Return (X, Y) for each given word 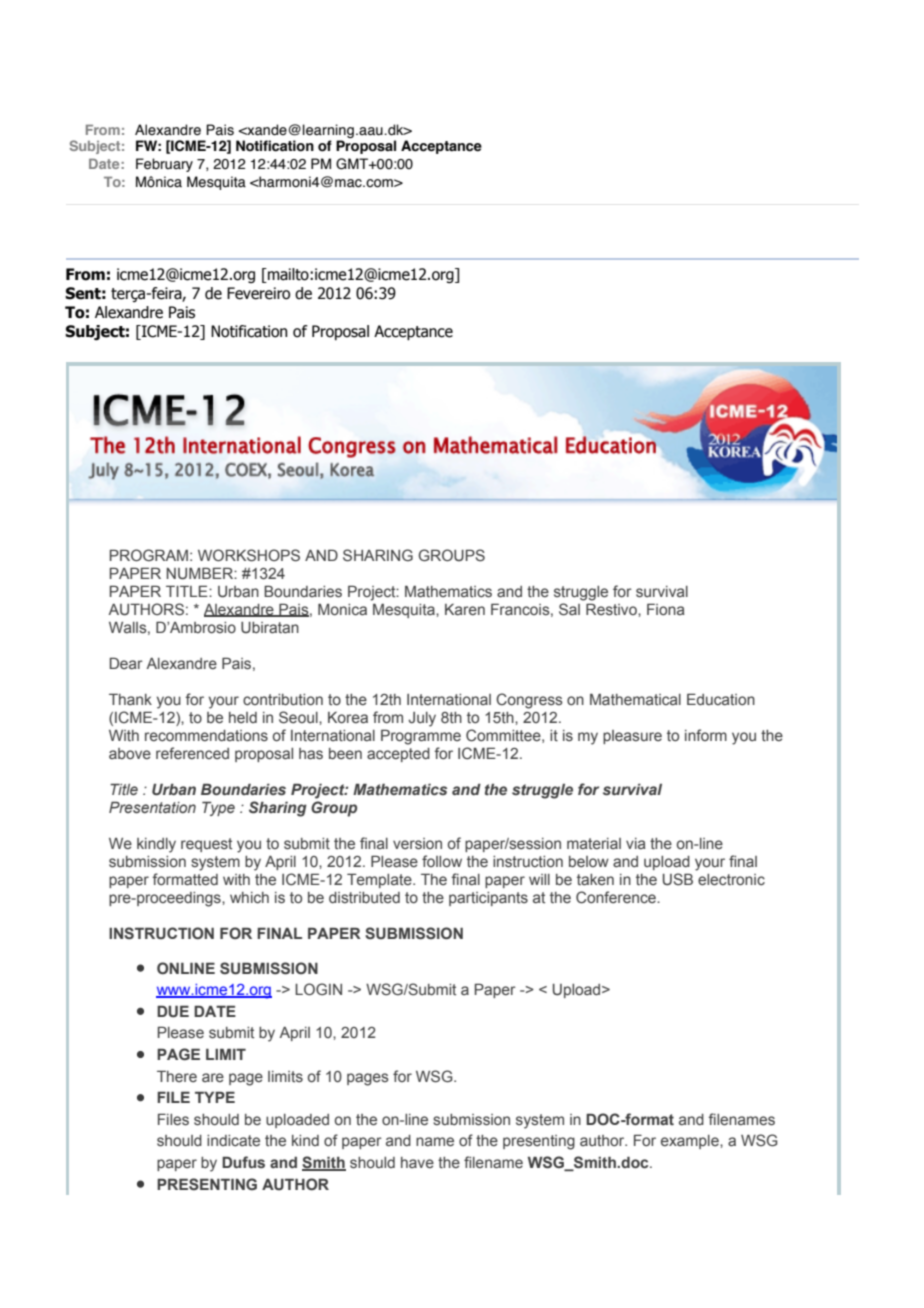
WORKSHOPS (249, 555)
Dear (126, 663)
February (164, 165)
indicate (233, 1141)
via (636, 844)
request (206, 845)
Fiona (666, 609)
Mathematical (635, 699)
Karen (465, 610)
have (417, 1162)
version (417, 844)
